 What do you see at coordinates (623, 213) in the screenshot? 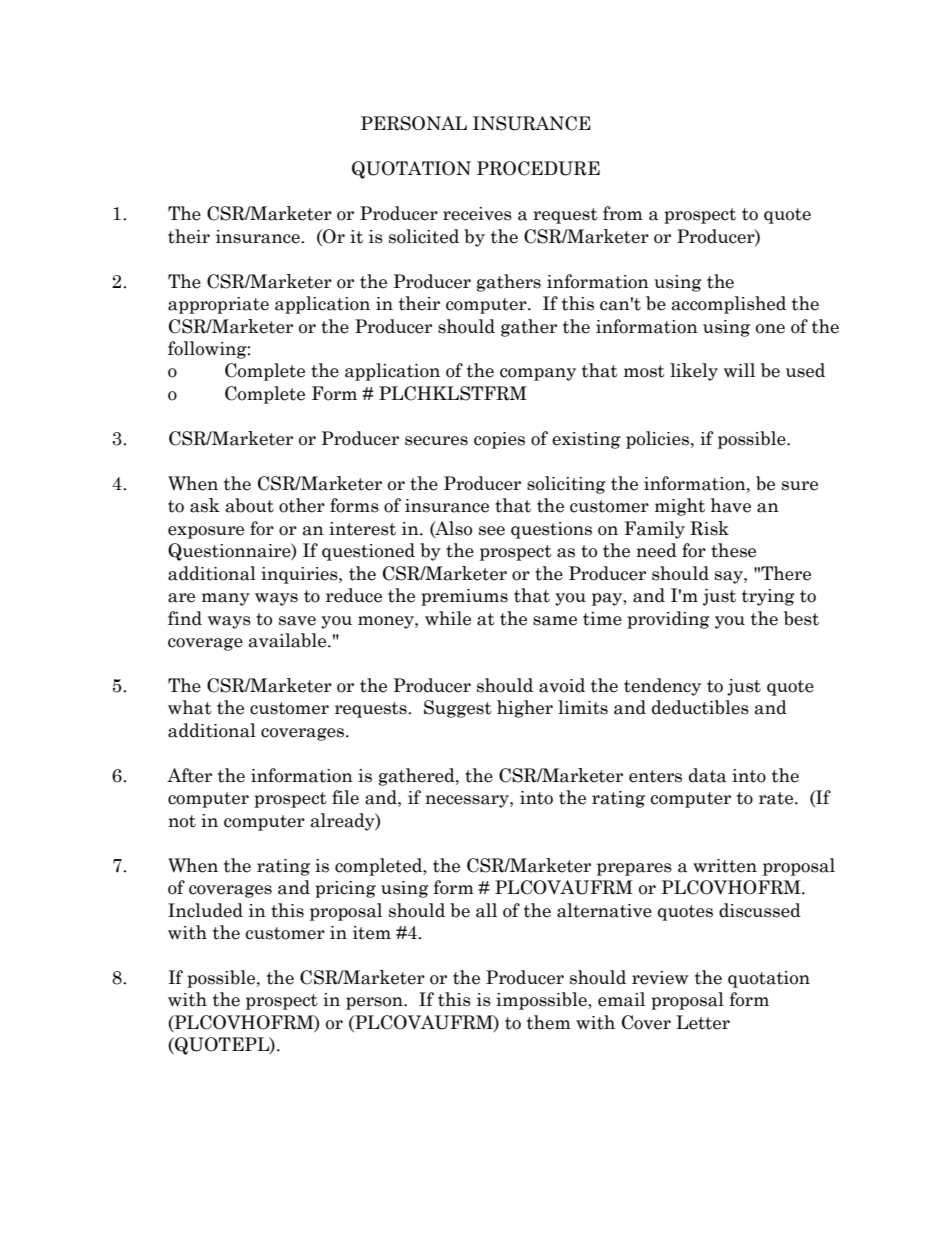
I see `from` at bounding box center [623, 213].
